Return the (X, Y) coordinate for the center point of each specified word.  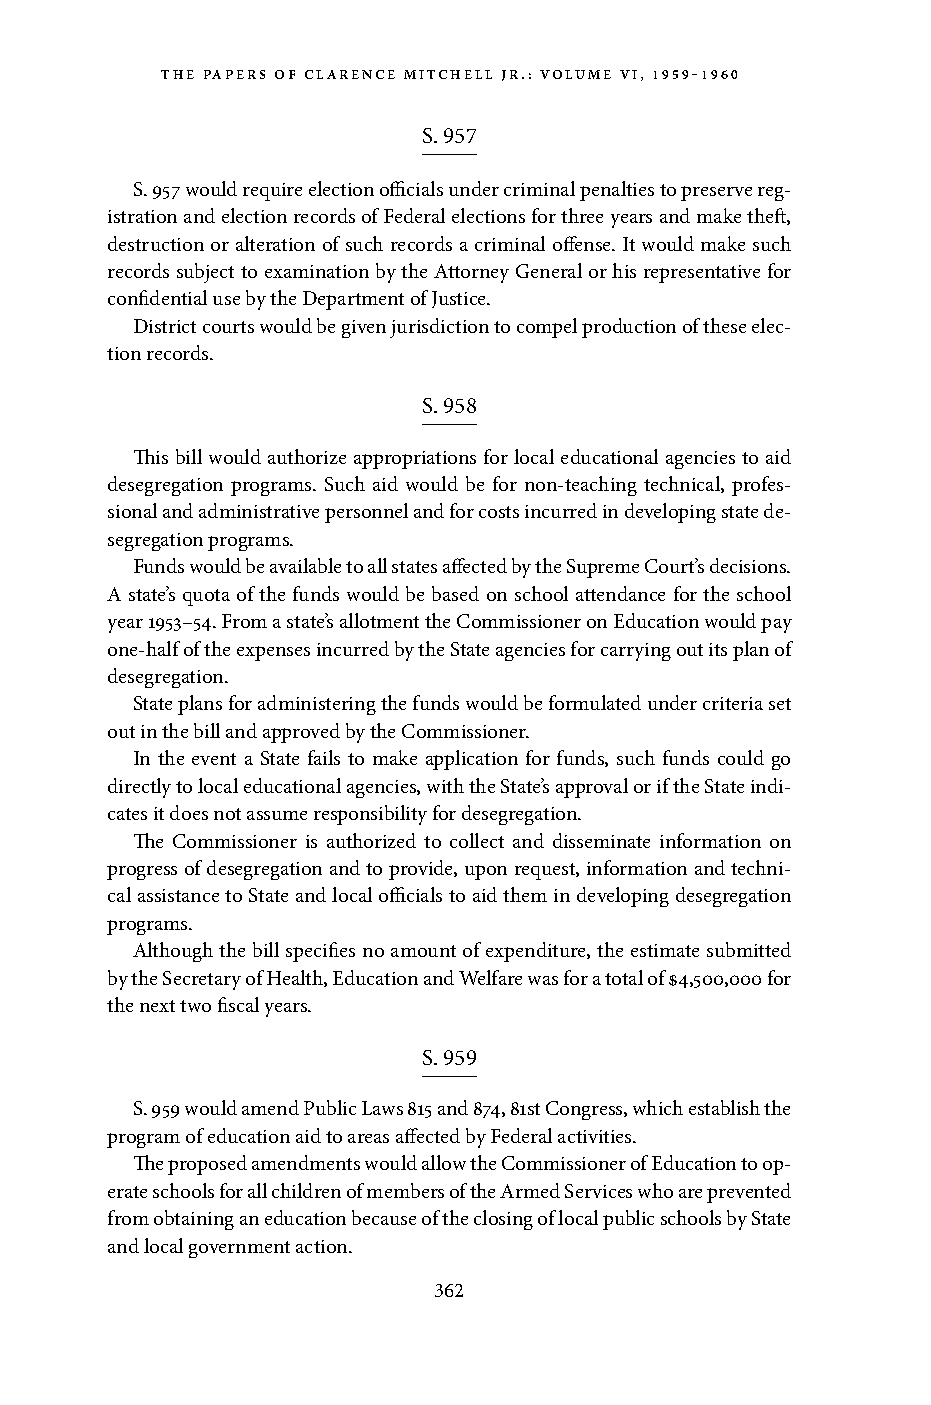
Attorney (471, 273)
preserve (716, 193)
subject (205, 273)
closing (503, 1220)
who (655, 1190)
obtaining (194, 1220)
